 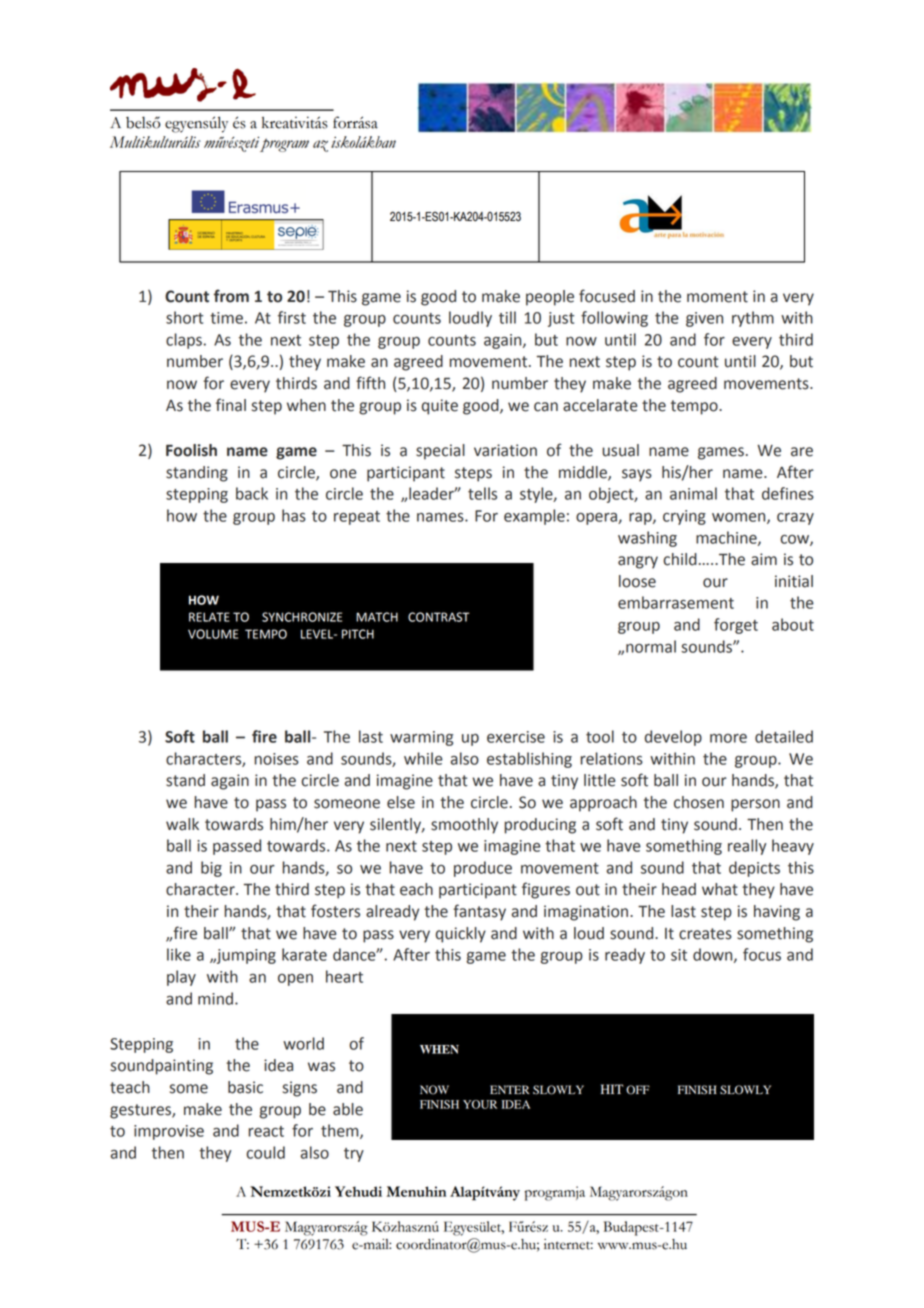 I want to click on creates, so click(x=705, y=934).
